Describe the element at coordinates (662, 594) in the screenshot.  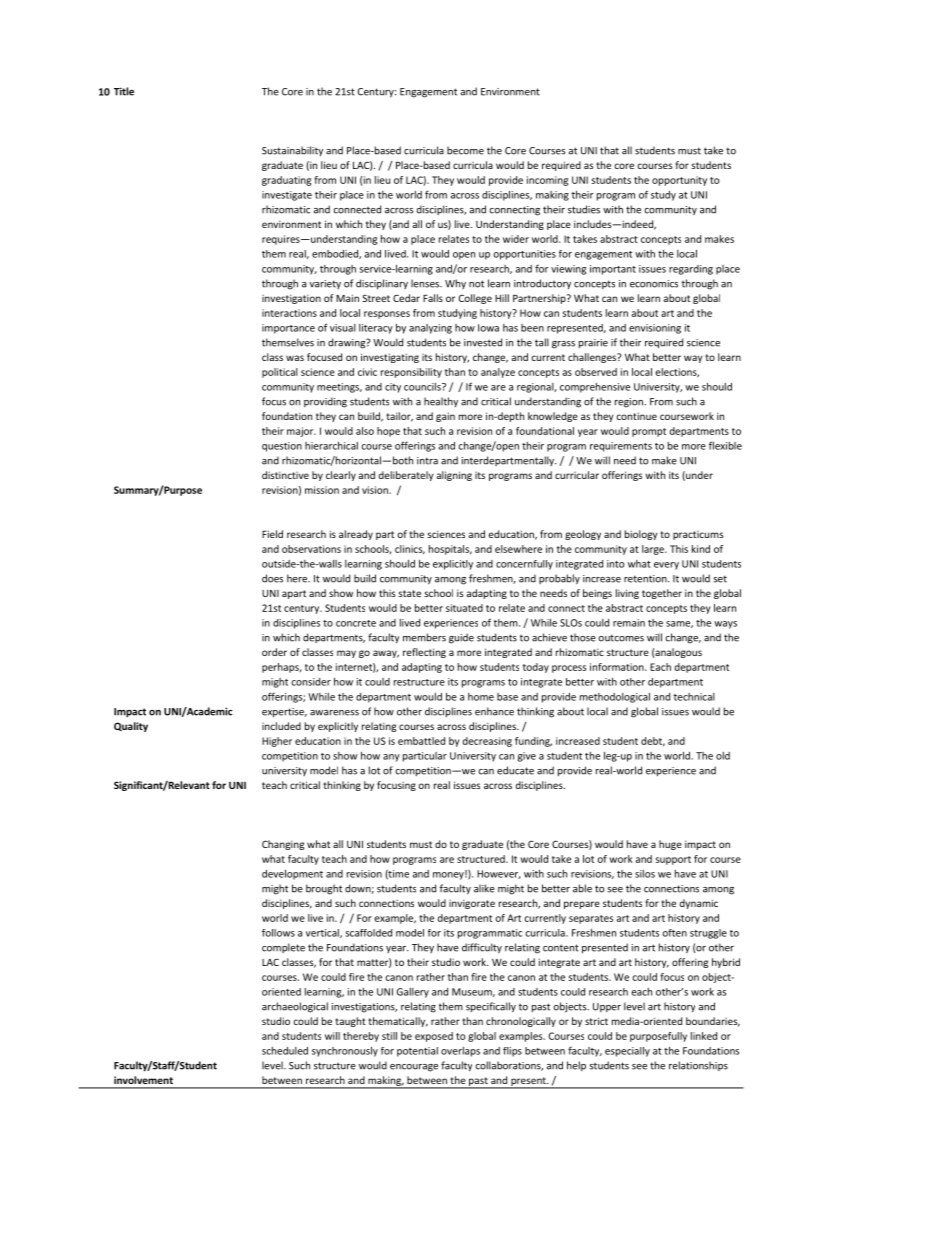
I see `together` at that location.
